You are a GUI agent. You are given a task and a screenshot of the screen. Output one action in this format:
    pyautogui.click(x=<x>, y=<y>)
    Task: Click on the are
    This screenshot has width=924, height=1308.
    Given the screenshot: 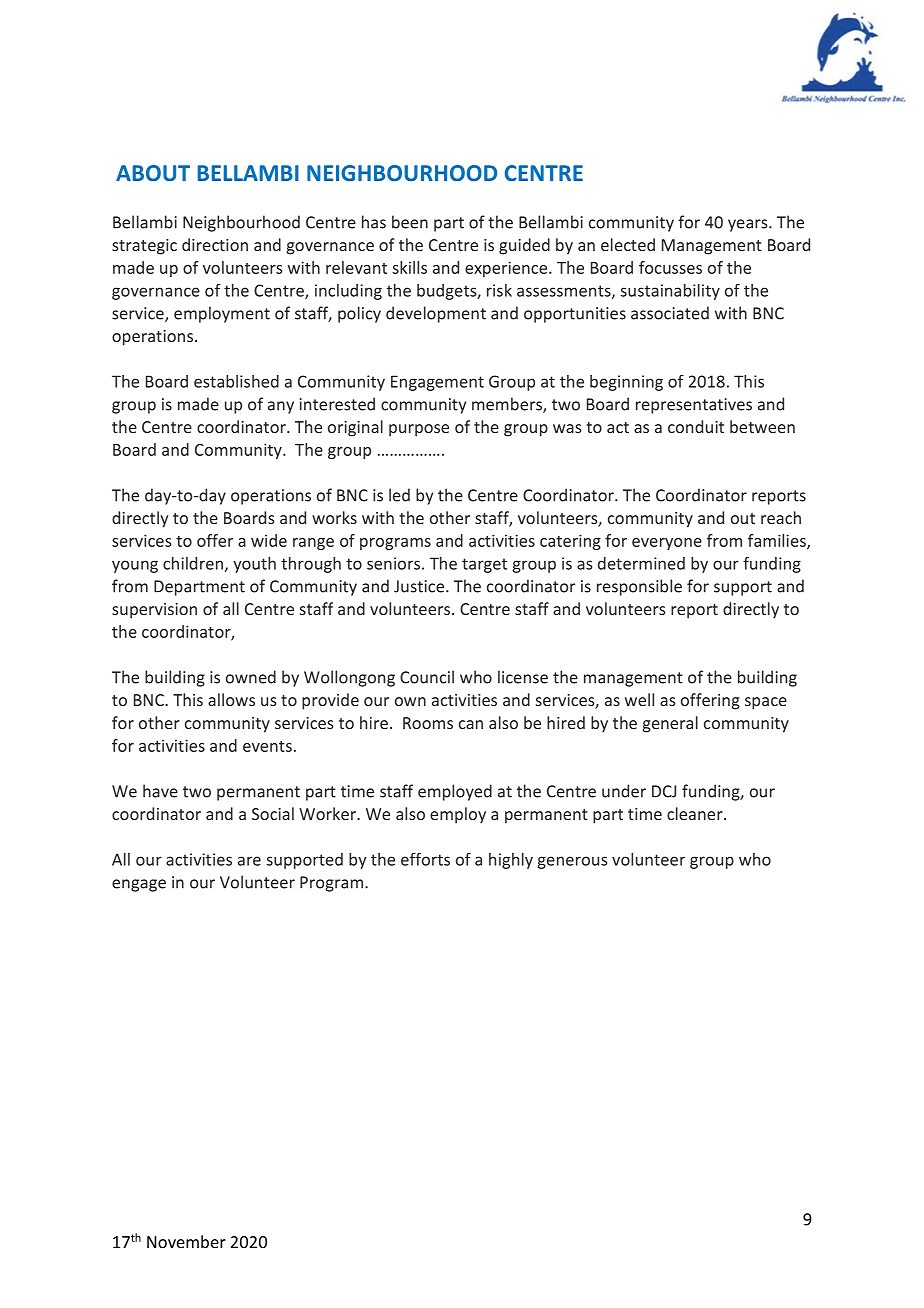 What is the action you would take?
    pyautogui.click(x=249, y=861)
